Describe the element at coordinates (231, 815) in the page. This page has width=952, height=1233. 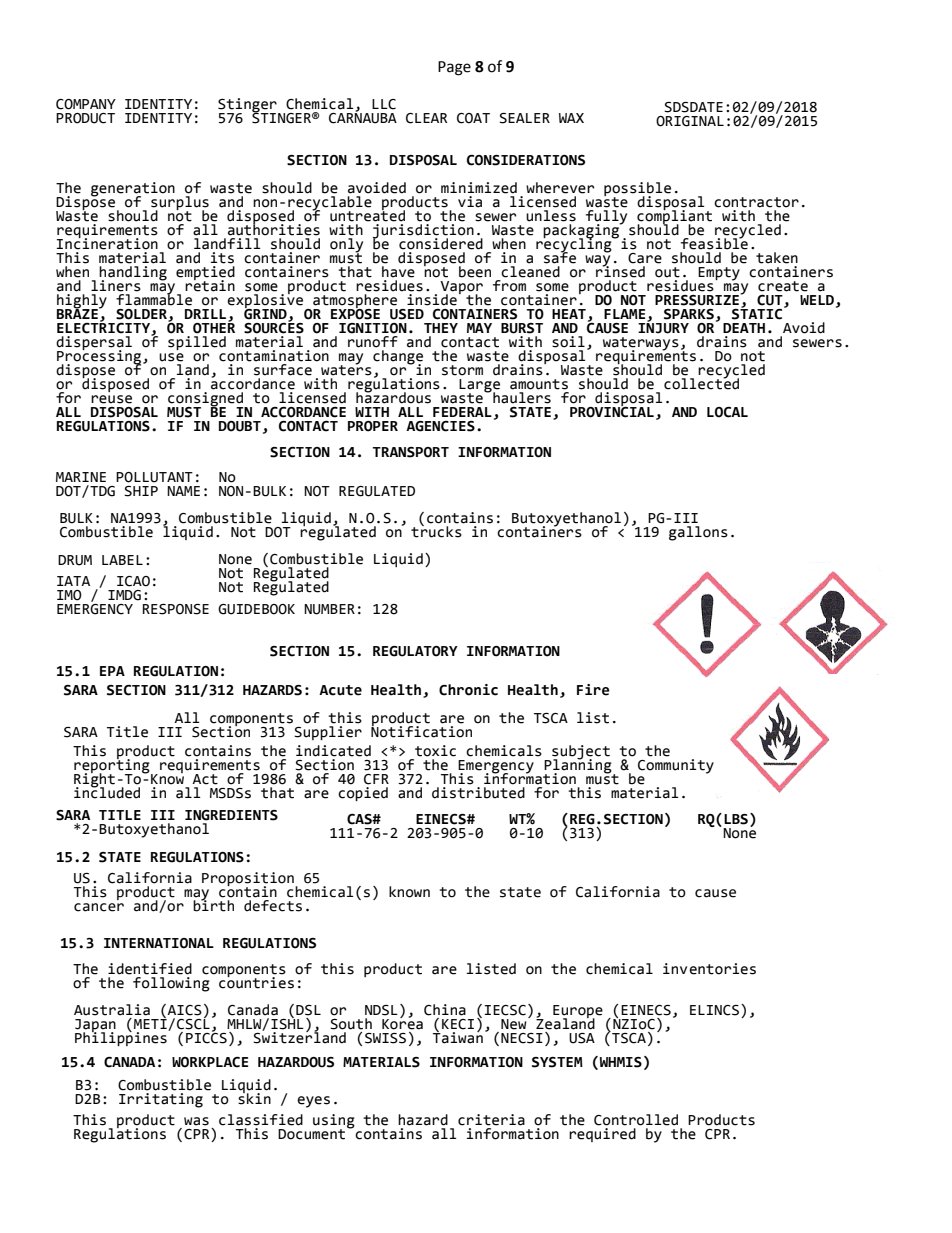
I see `INGREDIENTS` at that location.
